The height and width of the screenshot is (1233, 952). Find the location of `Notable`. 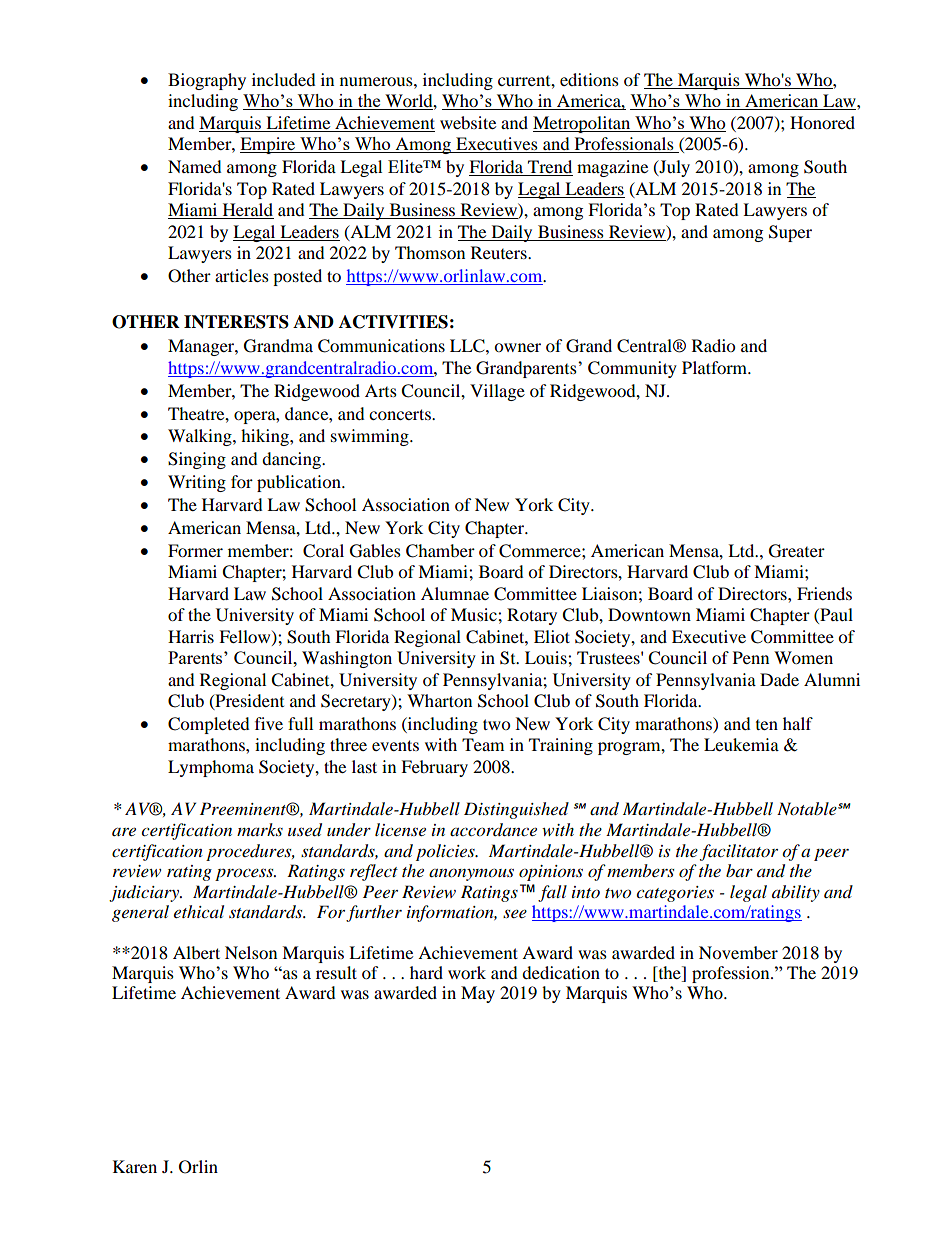

Notable is located at coordinates (808, 808).
